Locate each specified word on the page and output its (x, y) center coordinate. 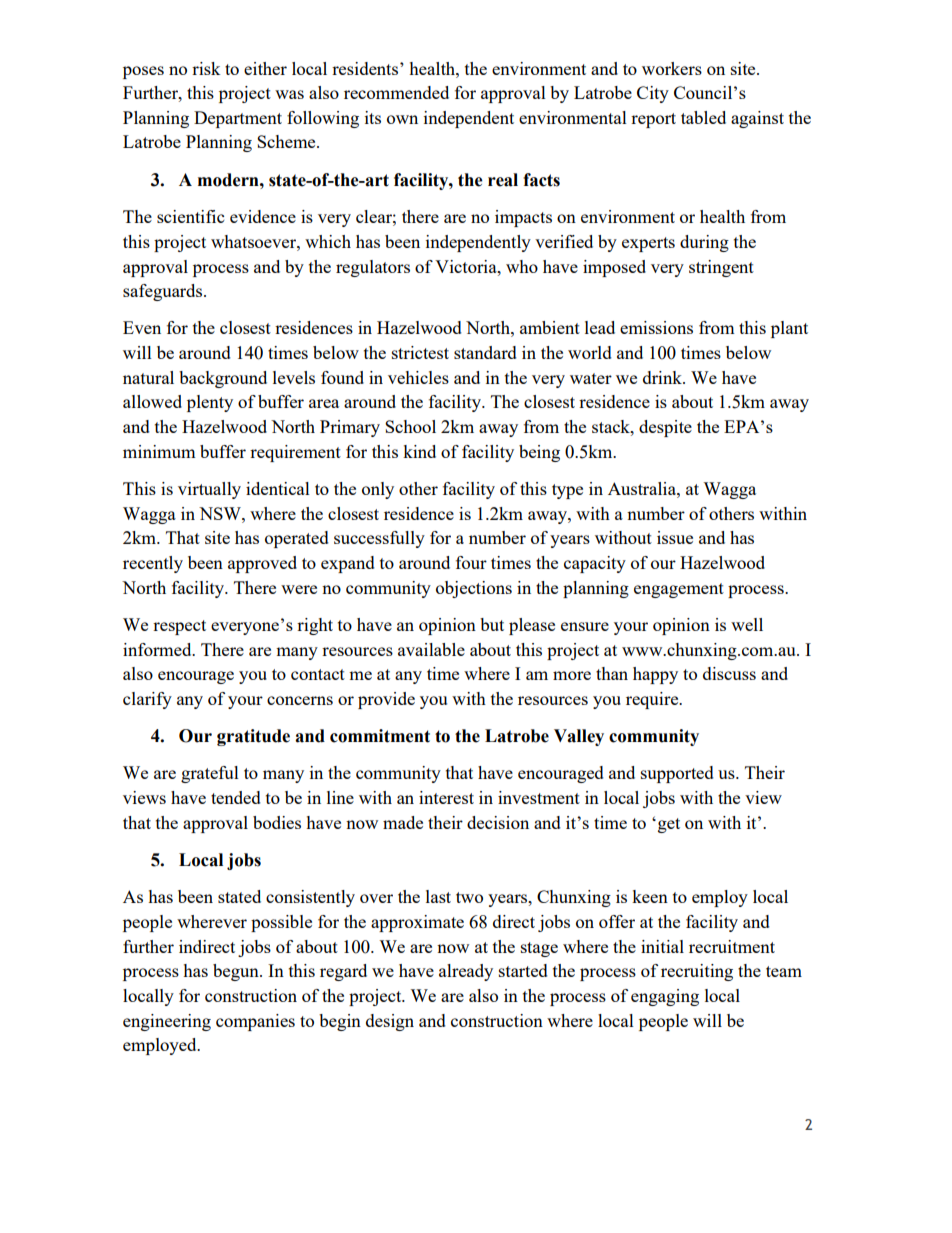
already (466, 972)
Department (238, 119)
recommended (396, 92)
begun (237, 972)
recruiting (697, 972)
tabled (703, 117)
